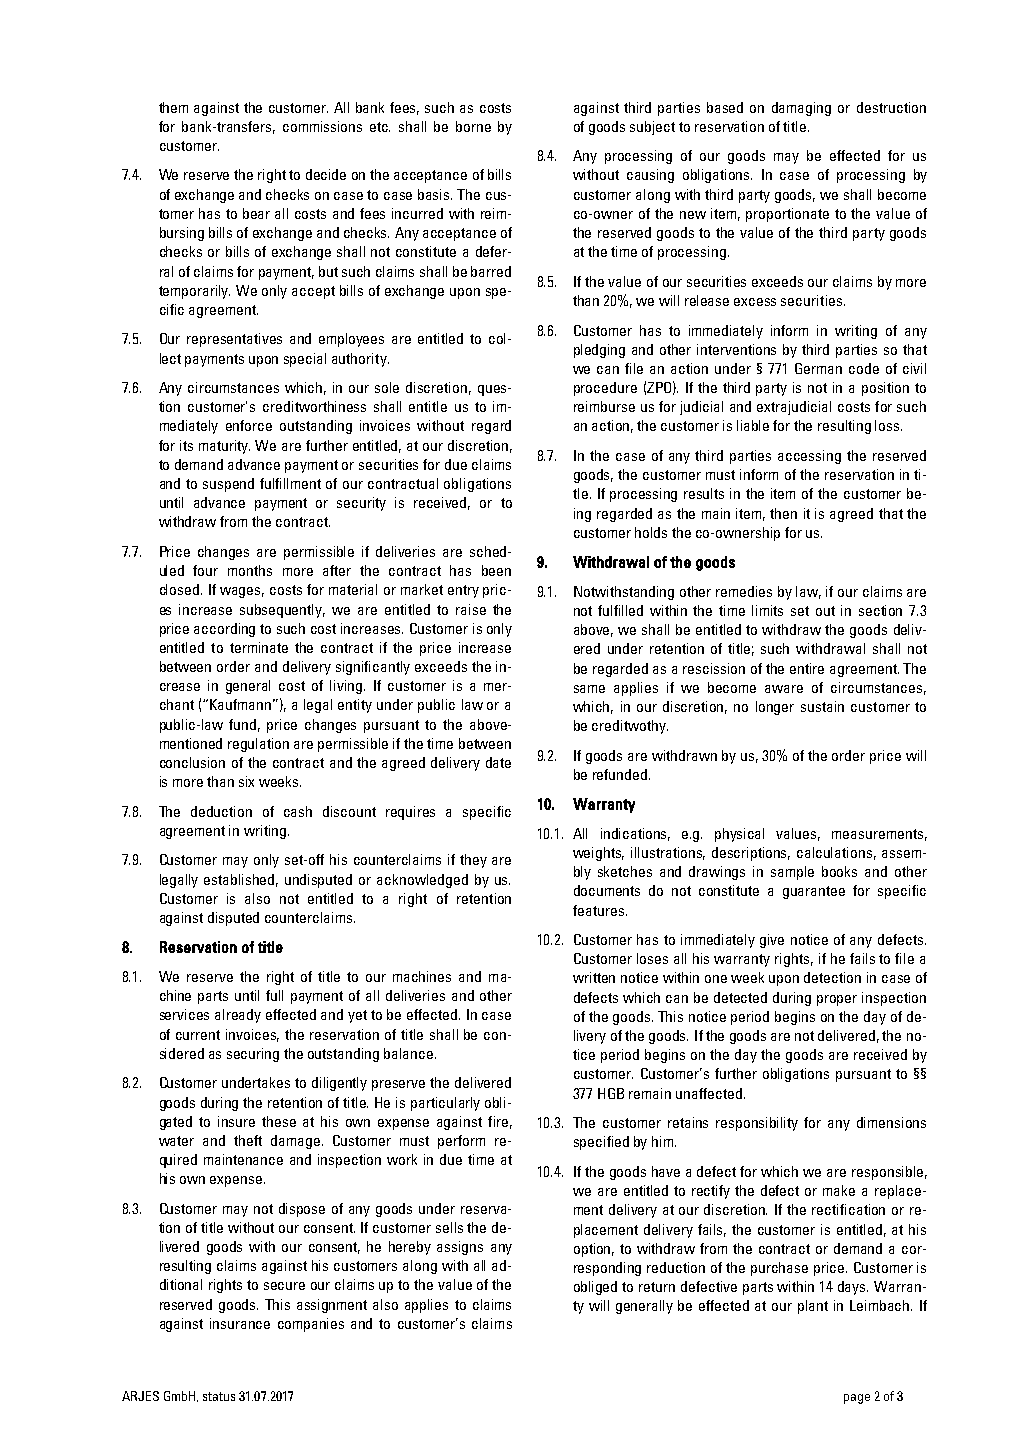 This screenshot has height=1449, width=1024. What do you see at coordinates (322, 126) in the screenshot?
I see `commissions` at bounding box center [322, 126].
